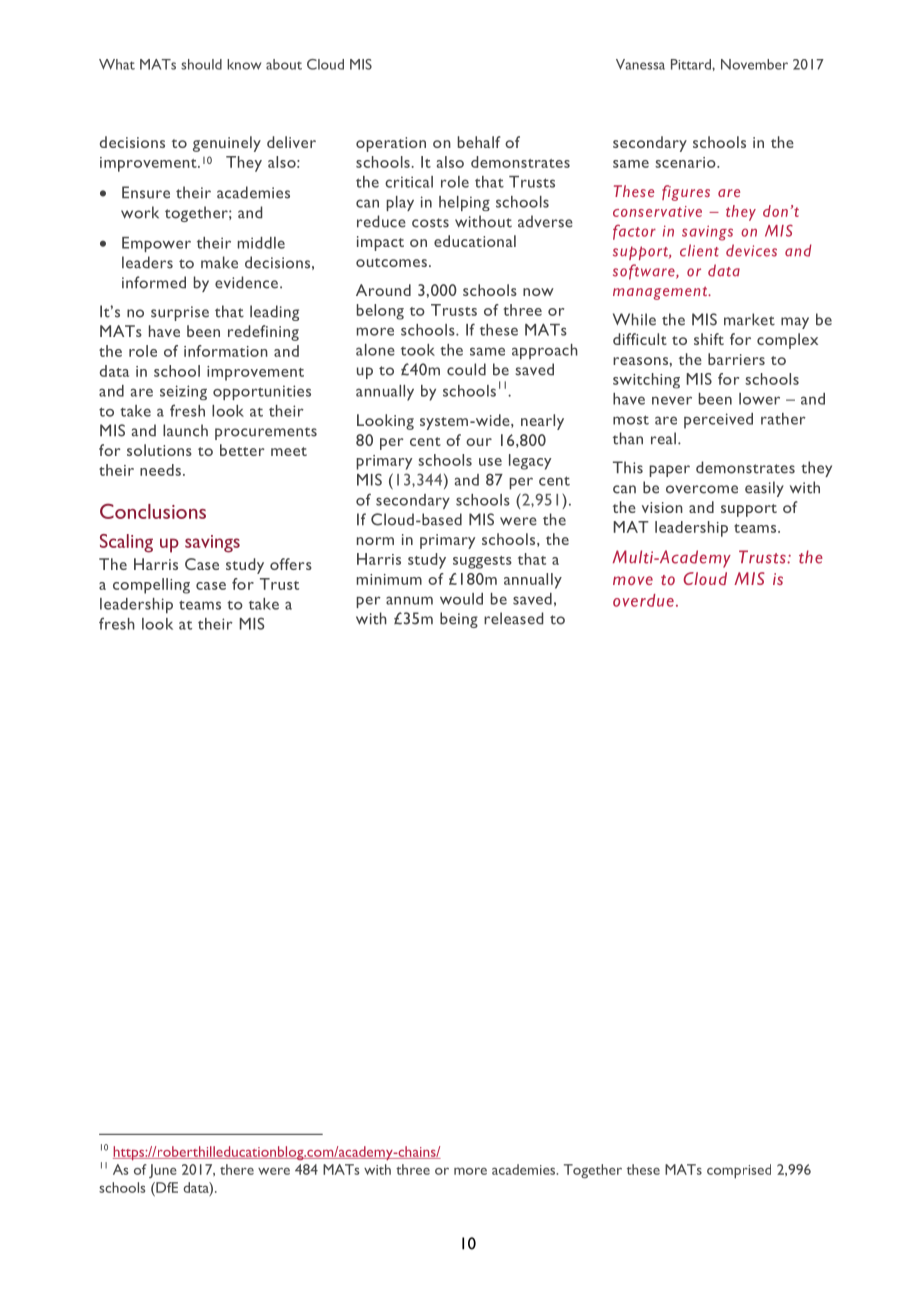  What do you see at coordinates (201, 64) in the image?
I see `should` at bounding box center [201, 64].
